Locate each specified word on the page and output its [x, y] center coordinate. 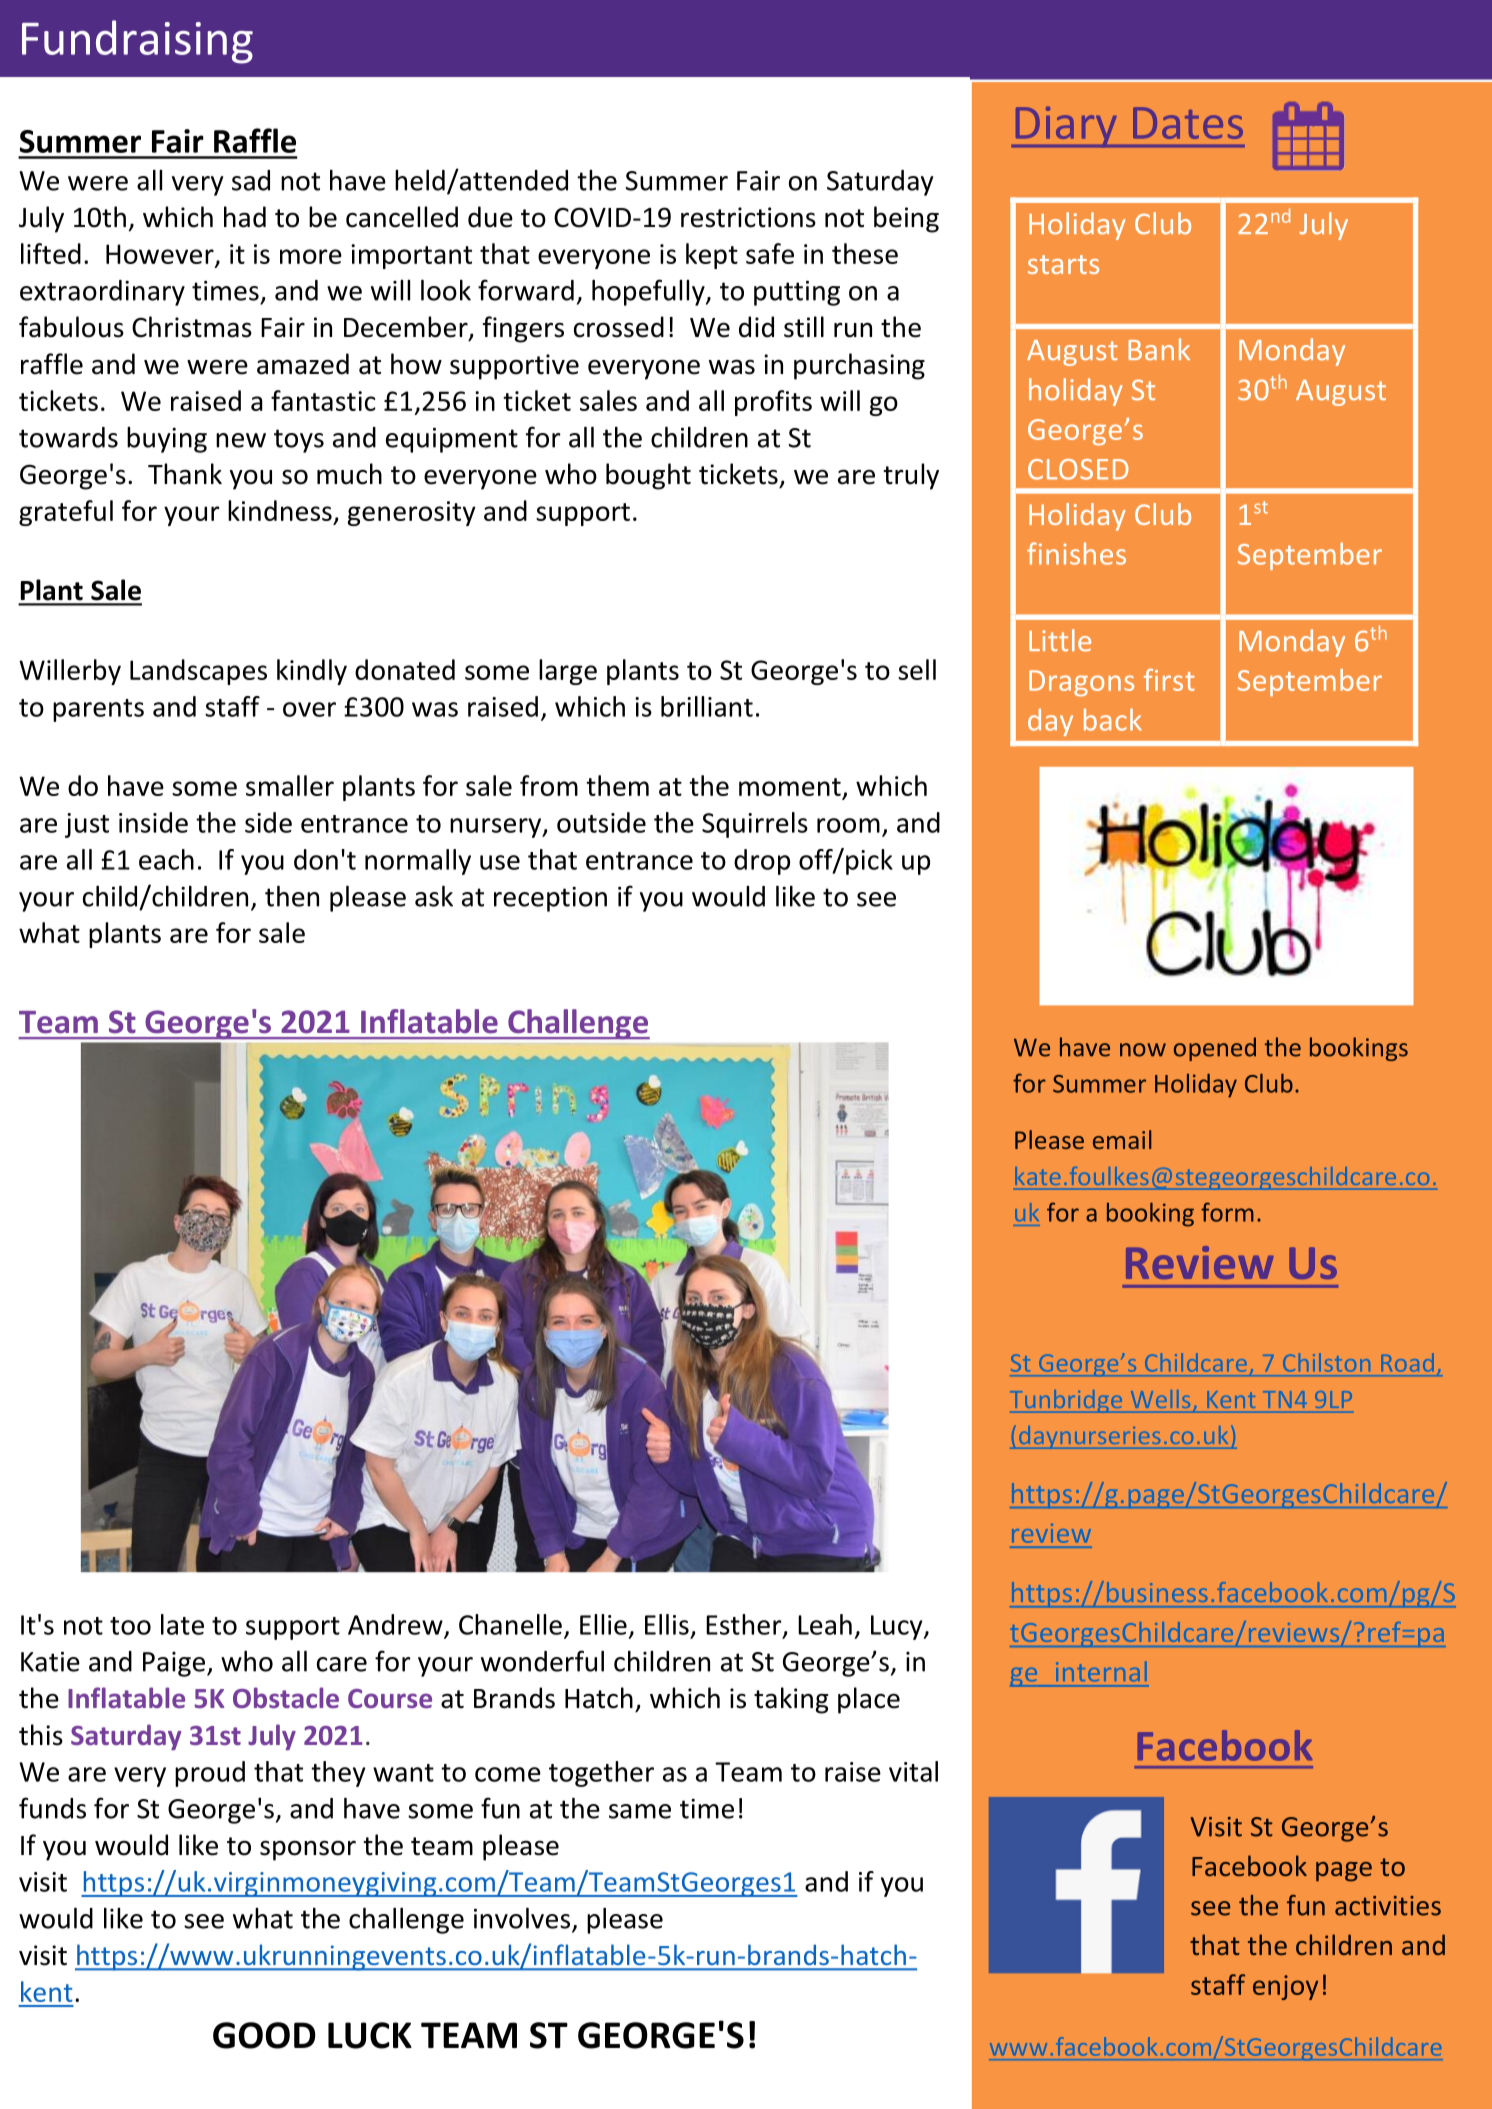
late [182, 1624]
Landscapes [198, 672]
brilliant [707, 706]
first [1169, 680]
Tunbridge [1067, 1401]
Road [1408, 1362]
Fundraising [137, 42]
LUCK [370, 2035]
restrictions [748, 217]
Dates [1188, 123]
